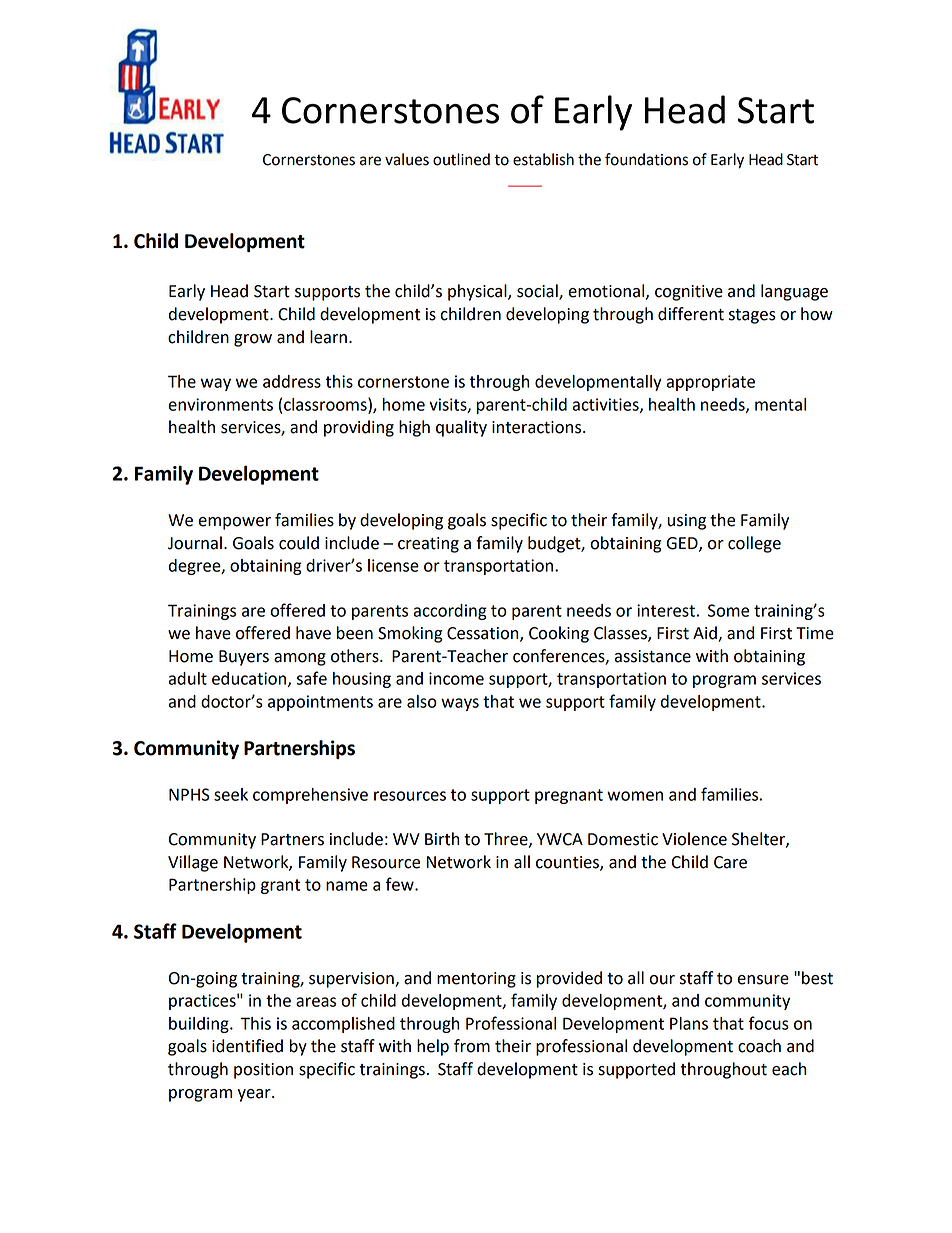 The height and width of the document is (1233, 952). Describe the element at coordinates (442, 839) in the document. I see `Birth` at that location.
